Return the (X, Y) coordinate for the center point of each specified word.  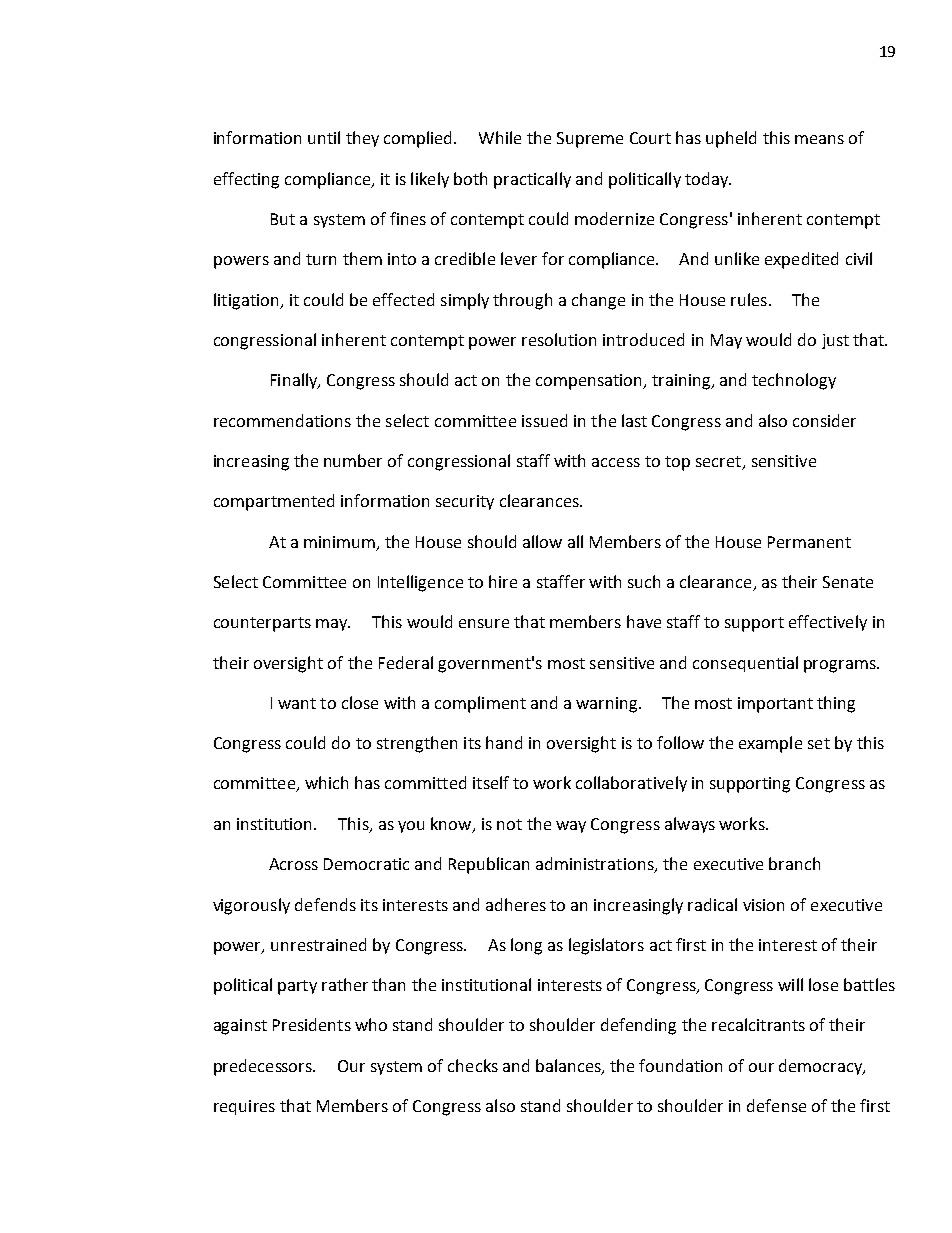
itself (491, 782)
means (819, 139)
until (324, 137)
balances (569, 1066)
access (616, 462)
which (326, 782)
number (353, 460)
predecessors (264, 1067)
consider (824, 420)
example (770, 744)
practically (532, 180)
